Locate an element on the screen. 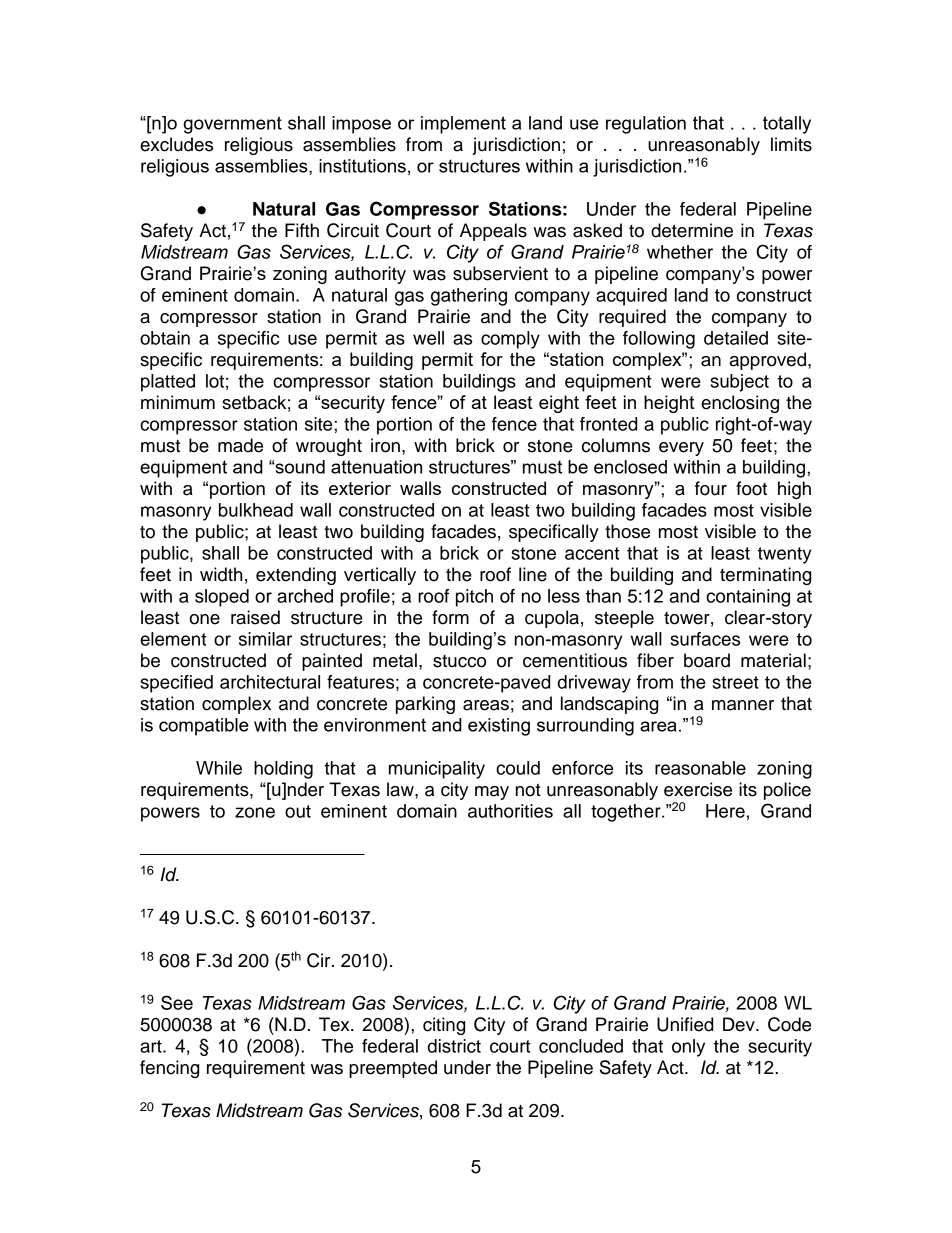  attenuation is located at coordinates (376, 467).
